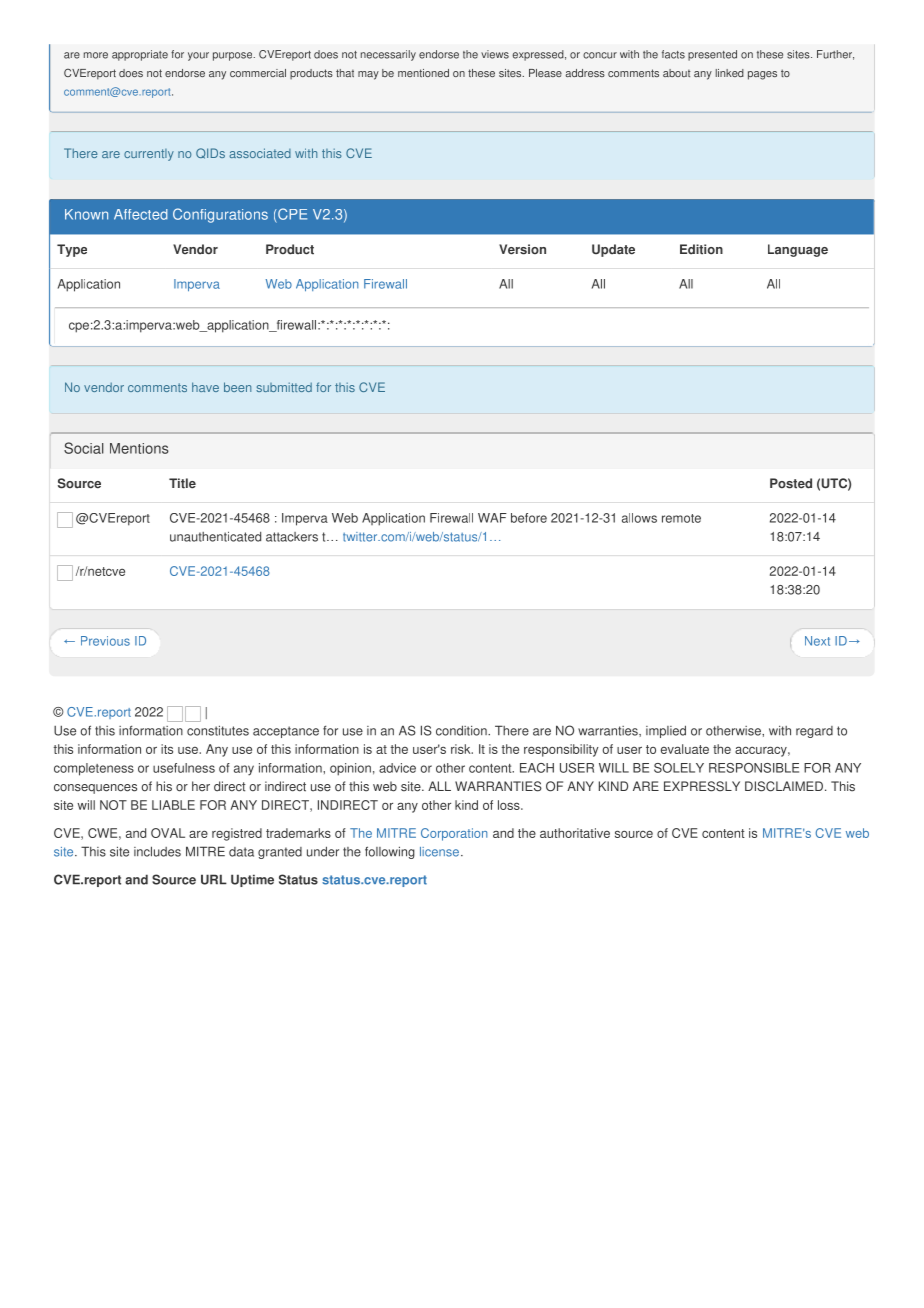 This page has width=924, height=1308. Describe the element at coordinates (105, 641) in the page. I see `Previous` at that location.
